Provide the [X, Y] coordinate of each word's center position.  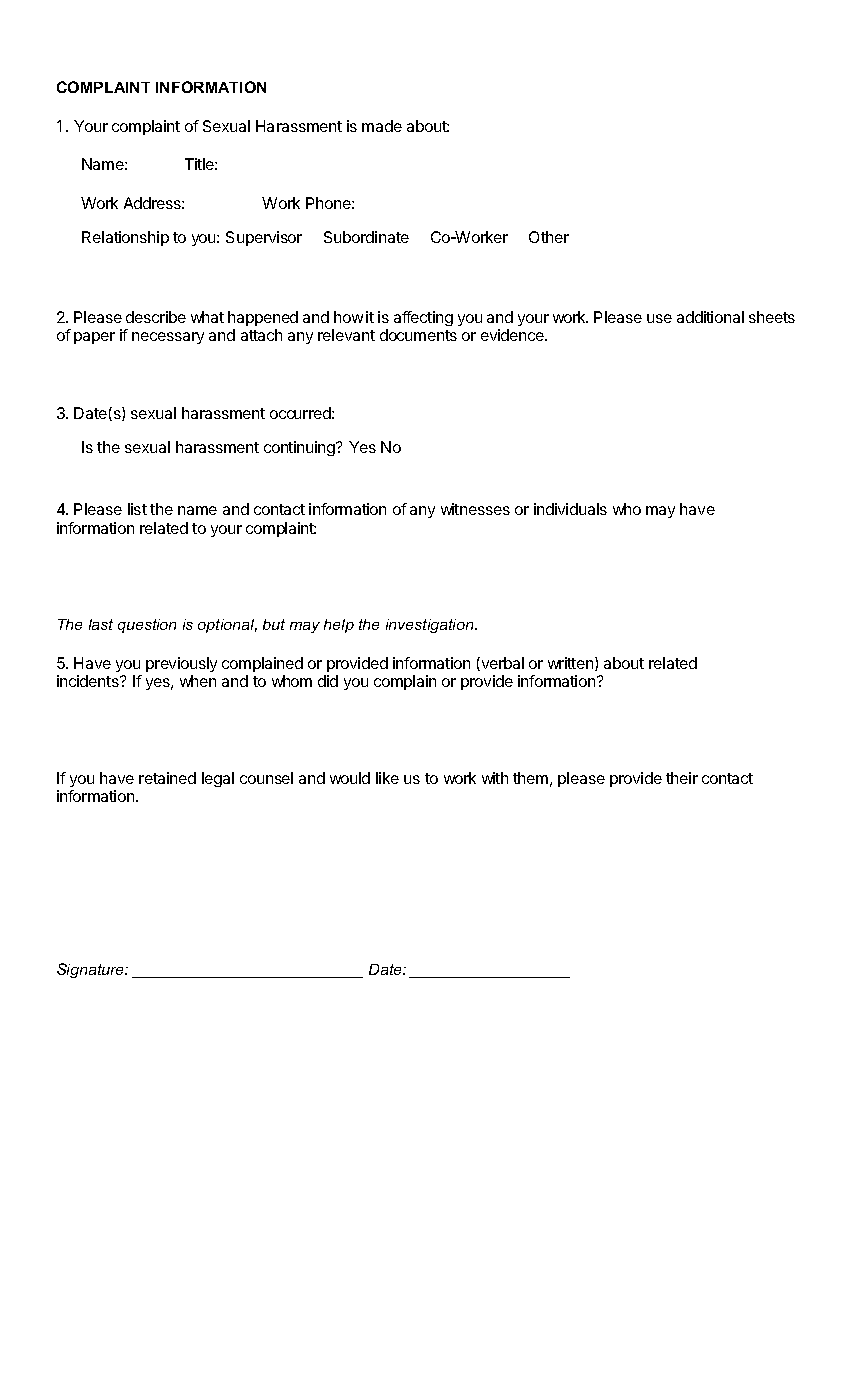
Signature [92, 970]
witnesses [475, 509]
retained [167, 778]
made [382, 126]
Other [549, 237]
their [682, 778]
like [387, 778]
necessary [168, 338]
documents [418, 335]
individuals [570, 509]
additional [710, 317]
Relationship [125, 238]
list [137, 509]
